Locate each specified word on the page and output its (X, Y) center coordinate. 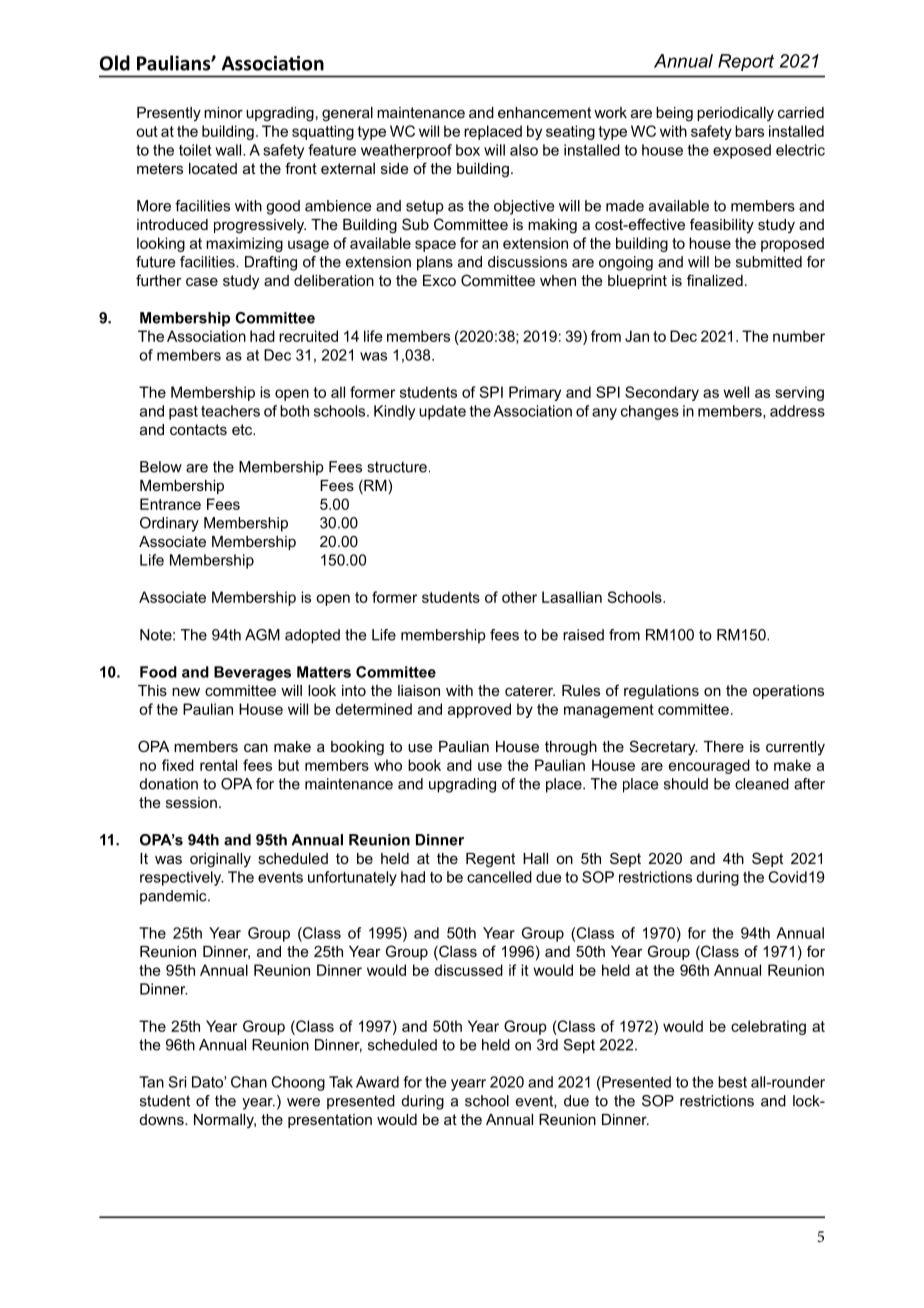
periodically (735, 114)
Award (377, 1082)
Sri (177, 1082)
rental (218, 765)
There (724, 746)
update (442, 412)
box (468, 150)
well (736, 392)
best (732, 1082)
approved (479, 710)
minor (223, 112)
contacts (198, 429)
